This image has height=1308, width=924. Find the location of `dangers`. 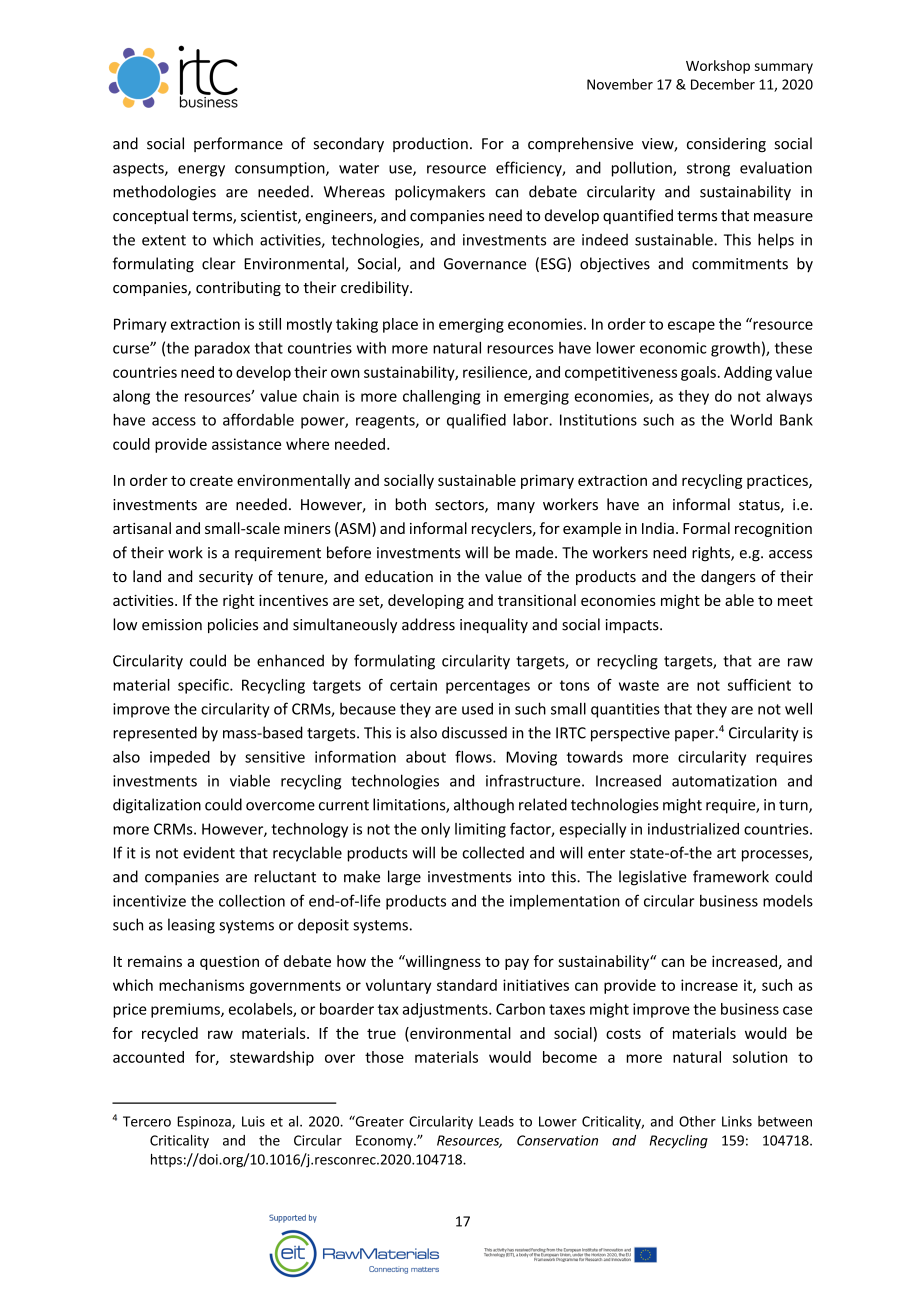

dangers is located at coordinates (728, 577).
